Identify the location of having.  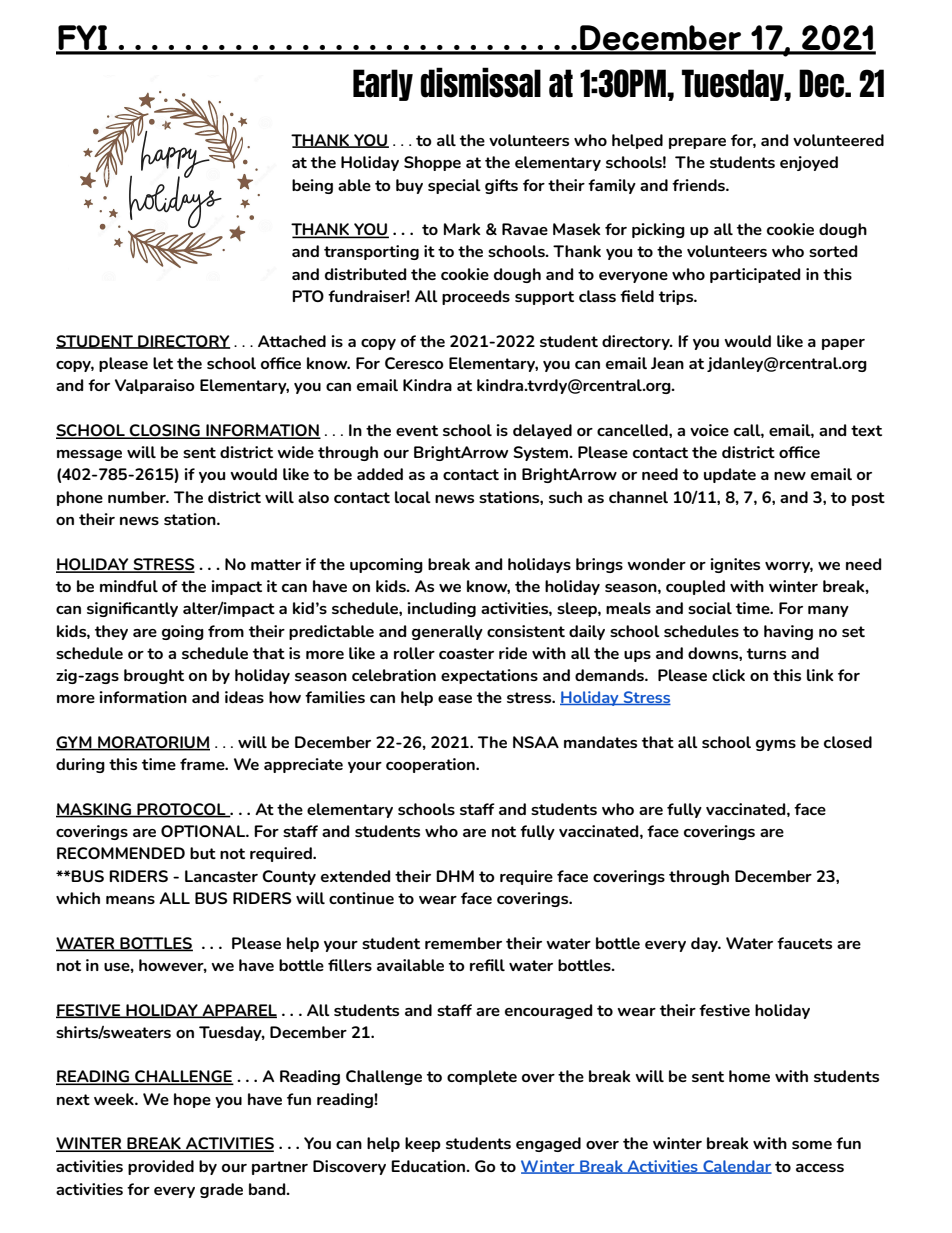
(788, 632).
